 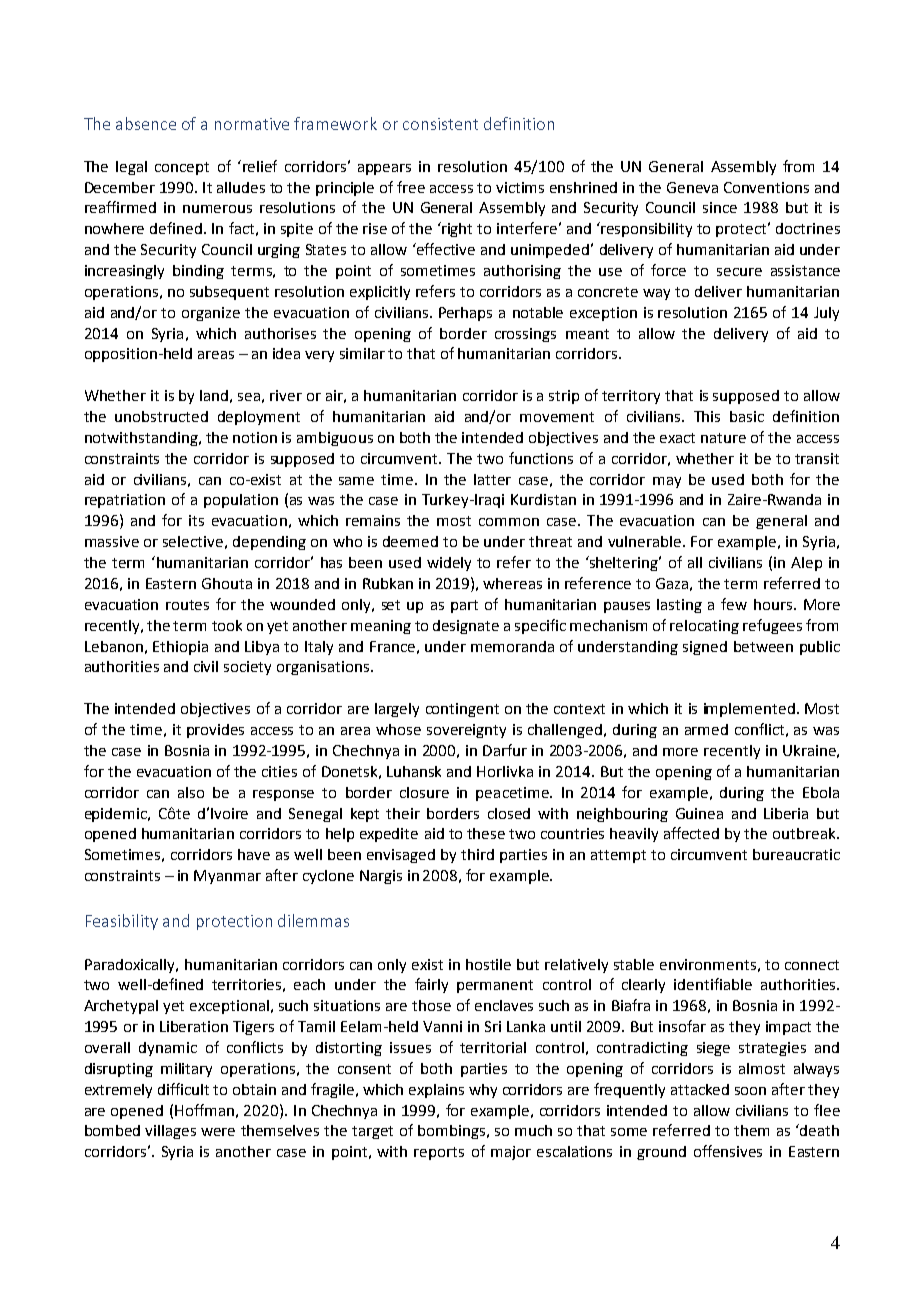 What do you see at coordinates (440, 124) in the screenshot?
I see `consistent` at bounding box center [440, 124].
